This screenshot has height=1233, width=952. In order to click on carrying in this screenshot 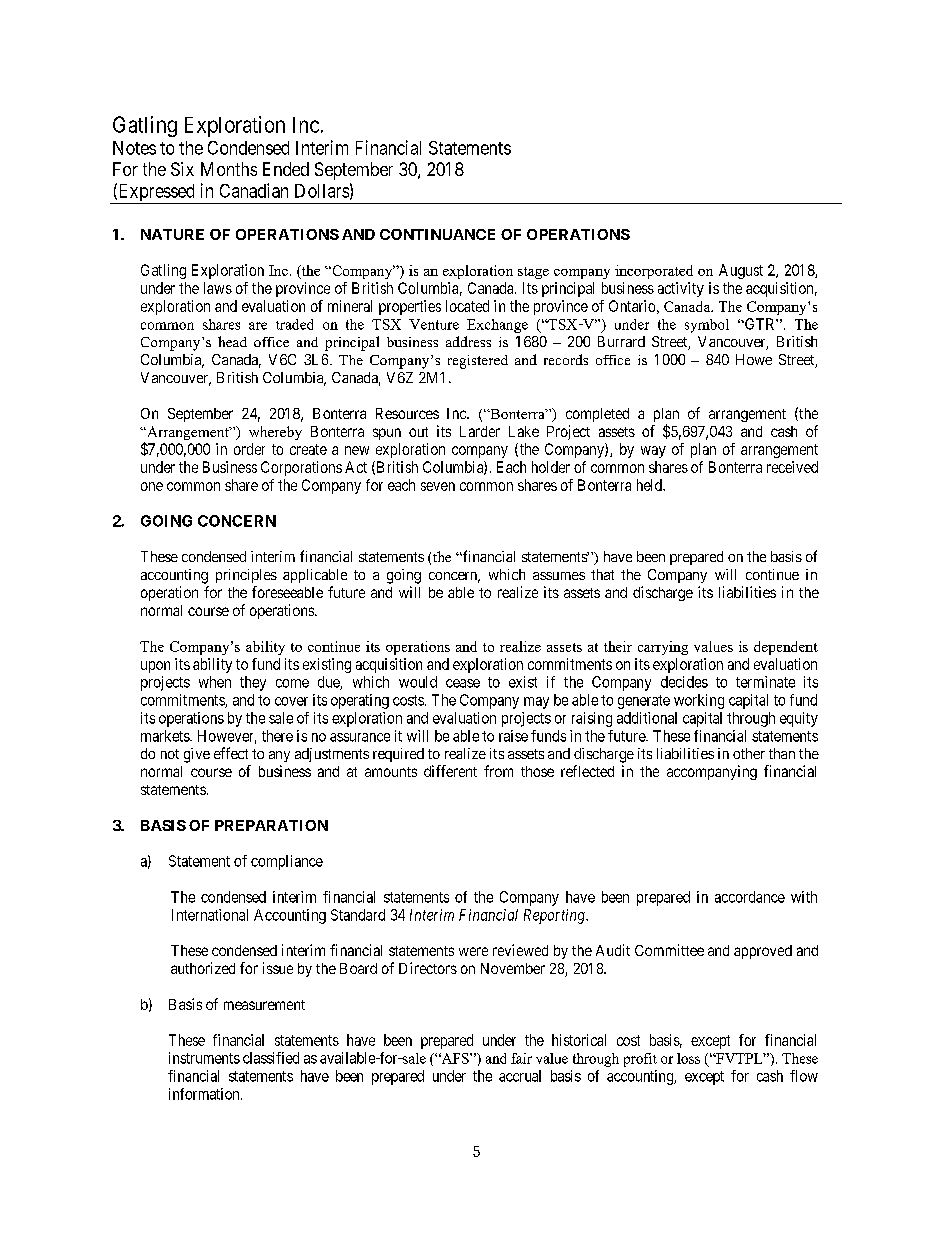, I will do `click(663, 648)`.
